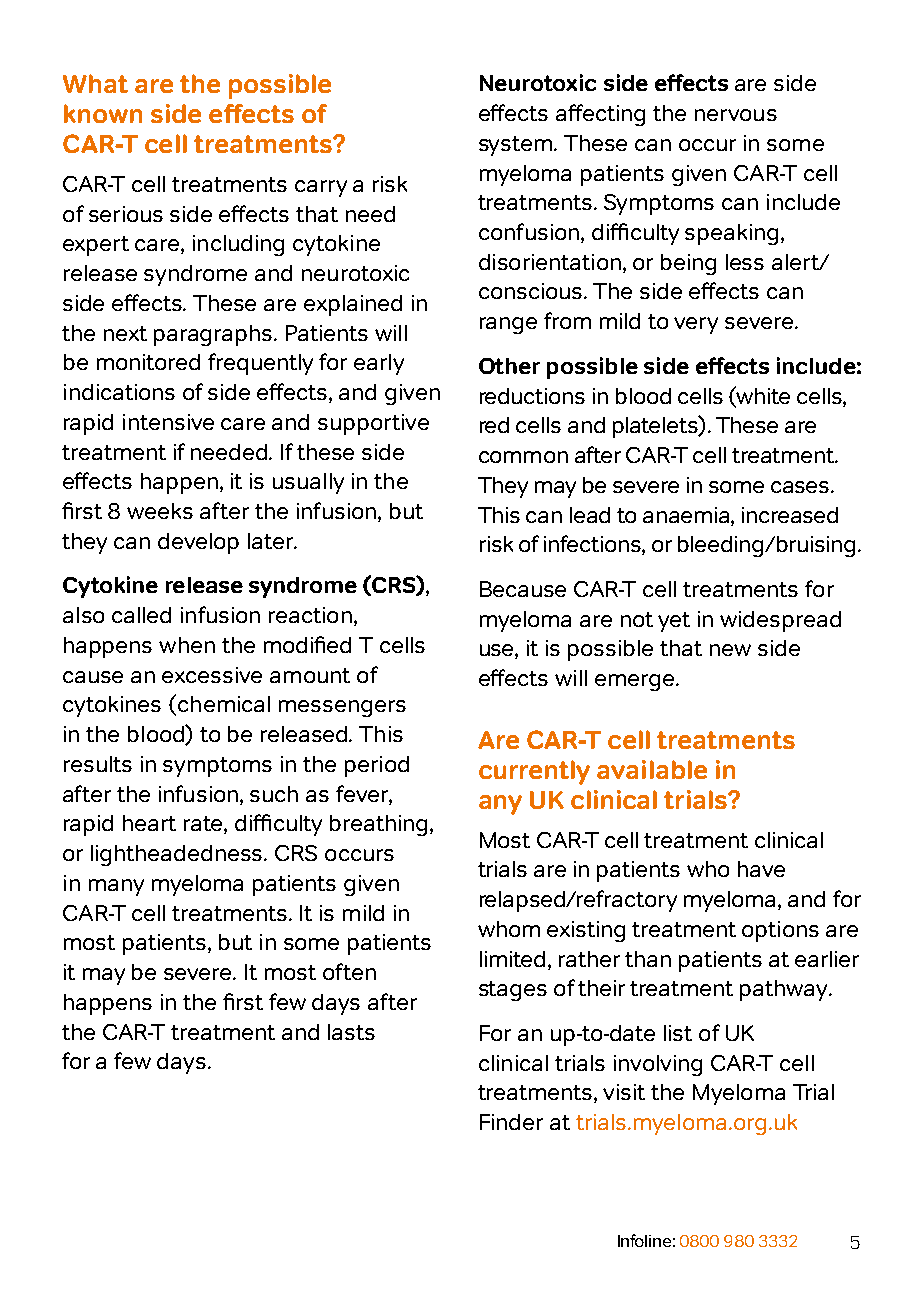 This image has height=1311, width=924. Describe the element at coordinates (103, 113) in the image. I see `known` at that location.
